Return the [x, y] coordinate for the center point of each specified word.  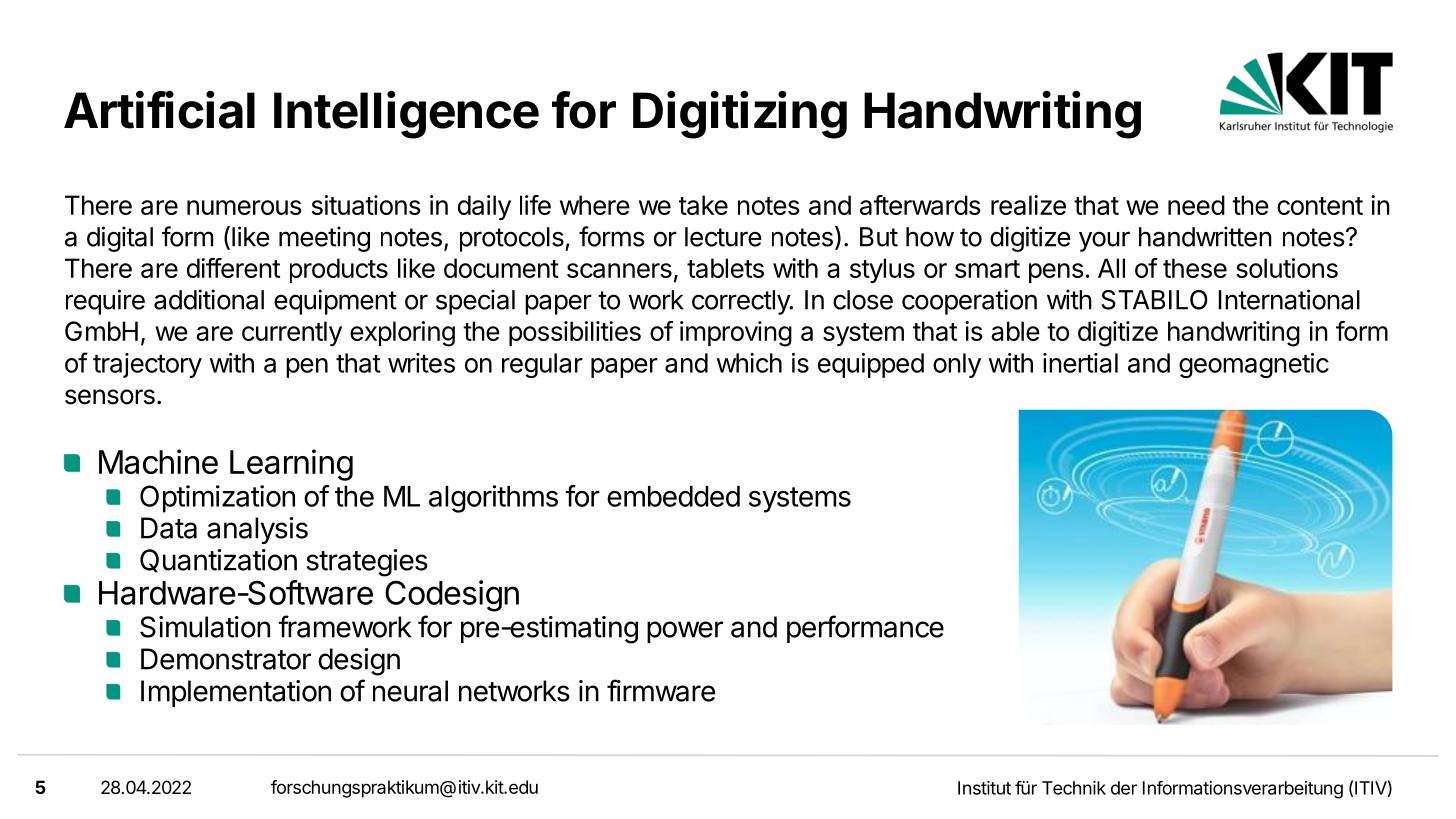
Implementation [236, 693]
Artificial [159, 109]
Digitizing [740, 114]
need [1196, 205]
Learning [291, 465]
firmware [661, 690]
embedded [673, 496]
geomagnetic [1254, 365]
